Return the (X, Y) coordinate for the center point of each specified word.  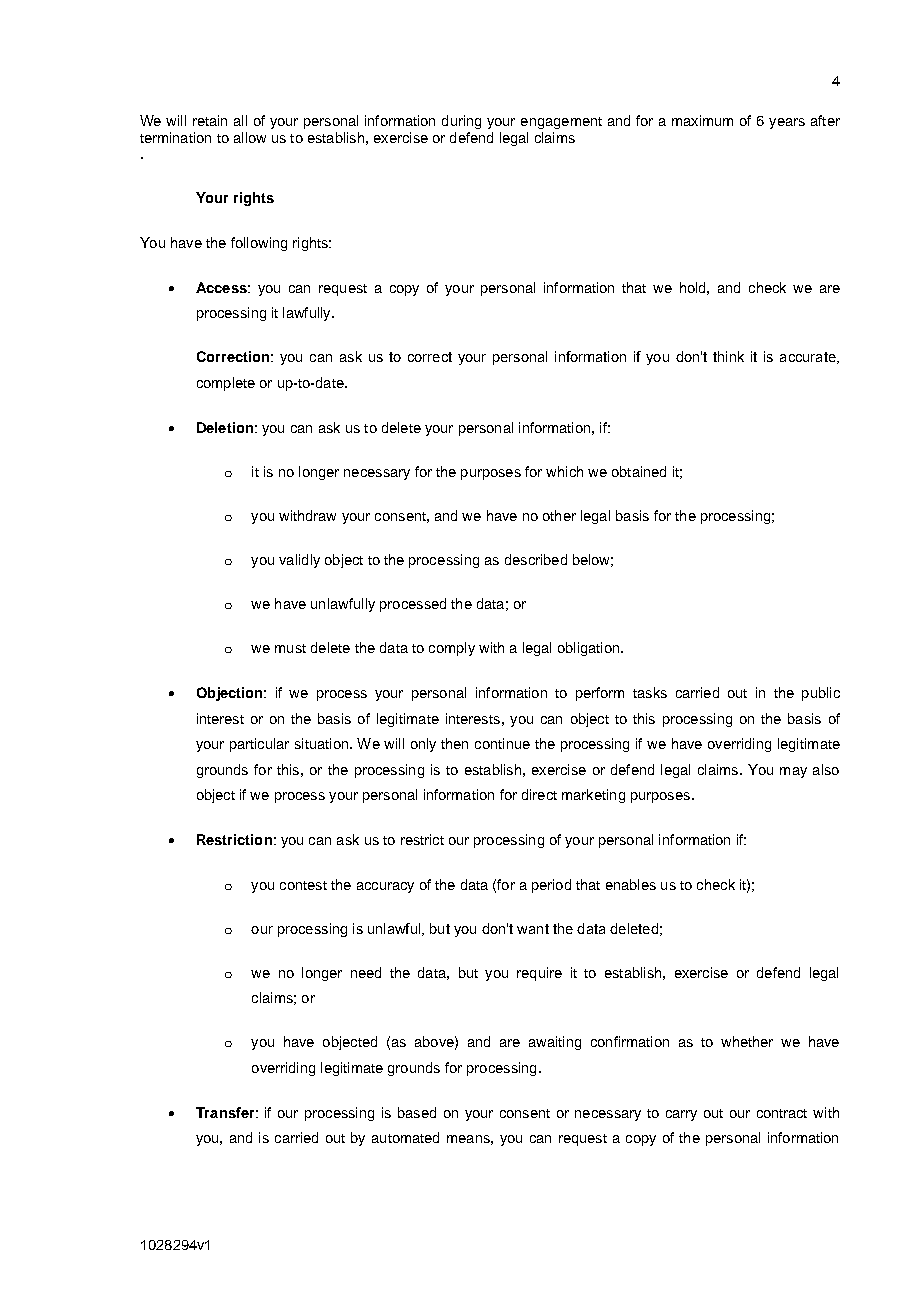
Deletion (225, 427)
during (461, 122)
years (787, 123)
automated (405, 1137)
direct (539, 794)
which (564, 471)
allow (250, 137)
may (793, 772)
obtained (639, 471)
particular (259, 745)
